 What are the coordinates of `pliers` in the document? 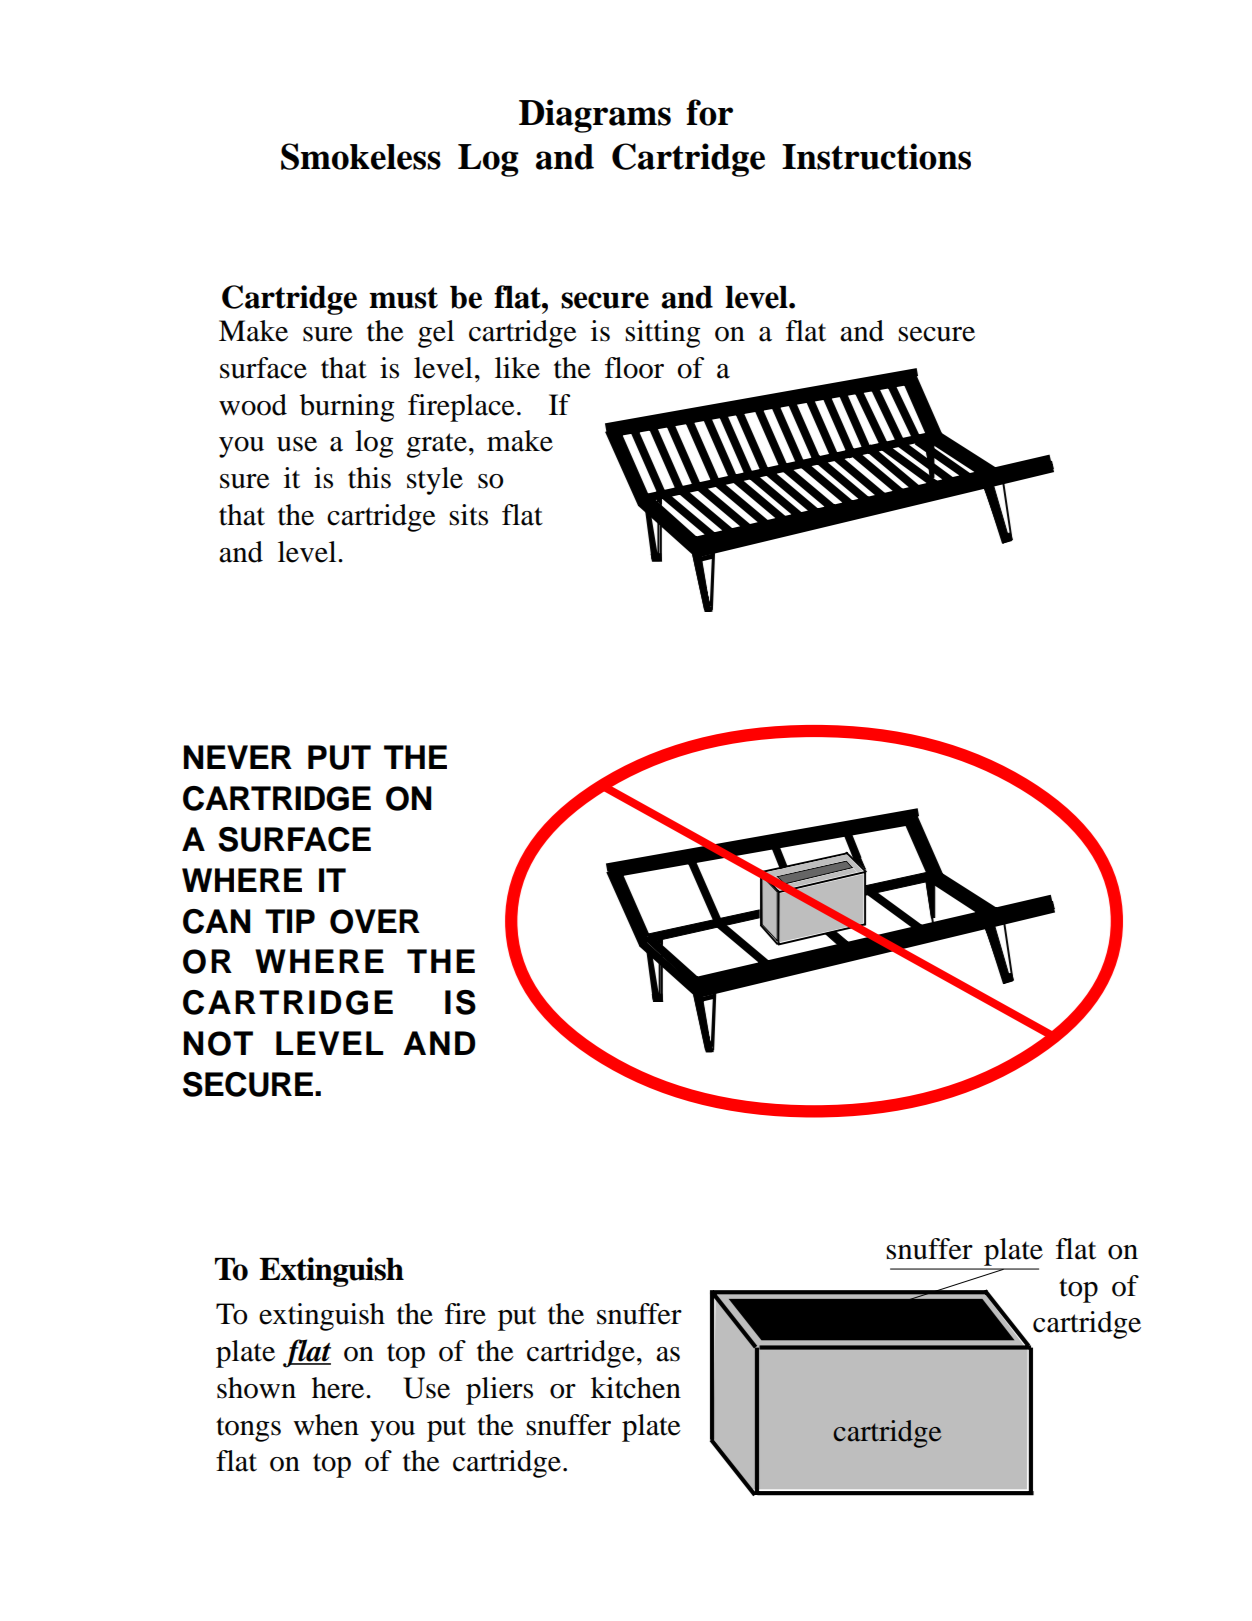 It's located at (499, 1391).
